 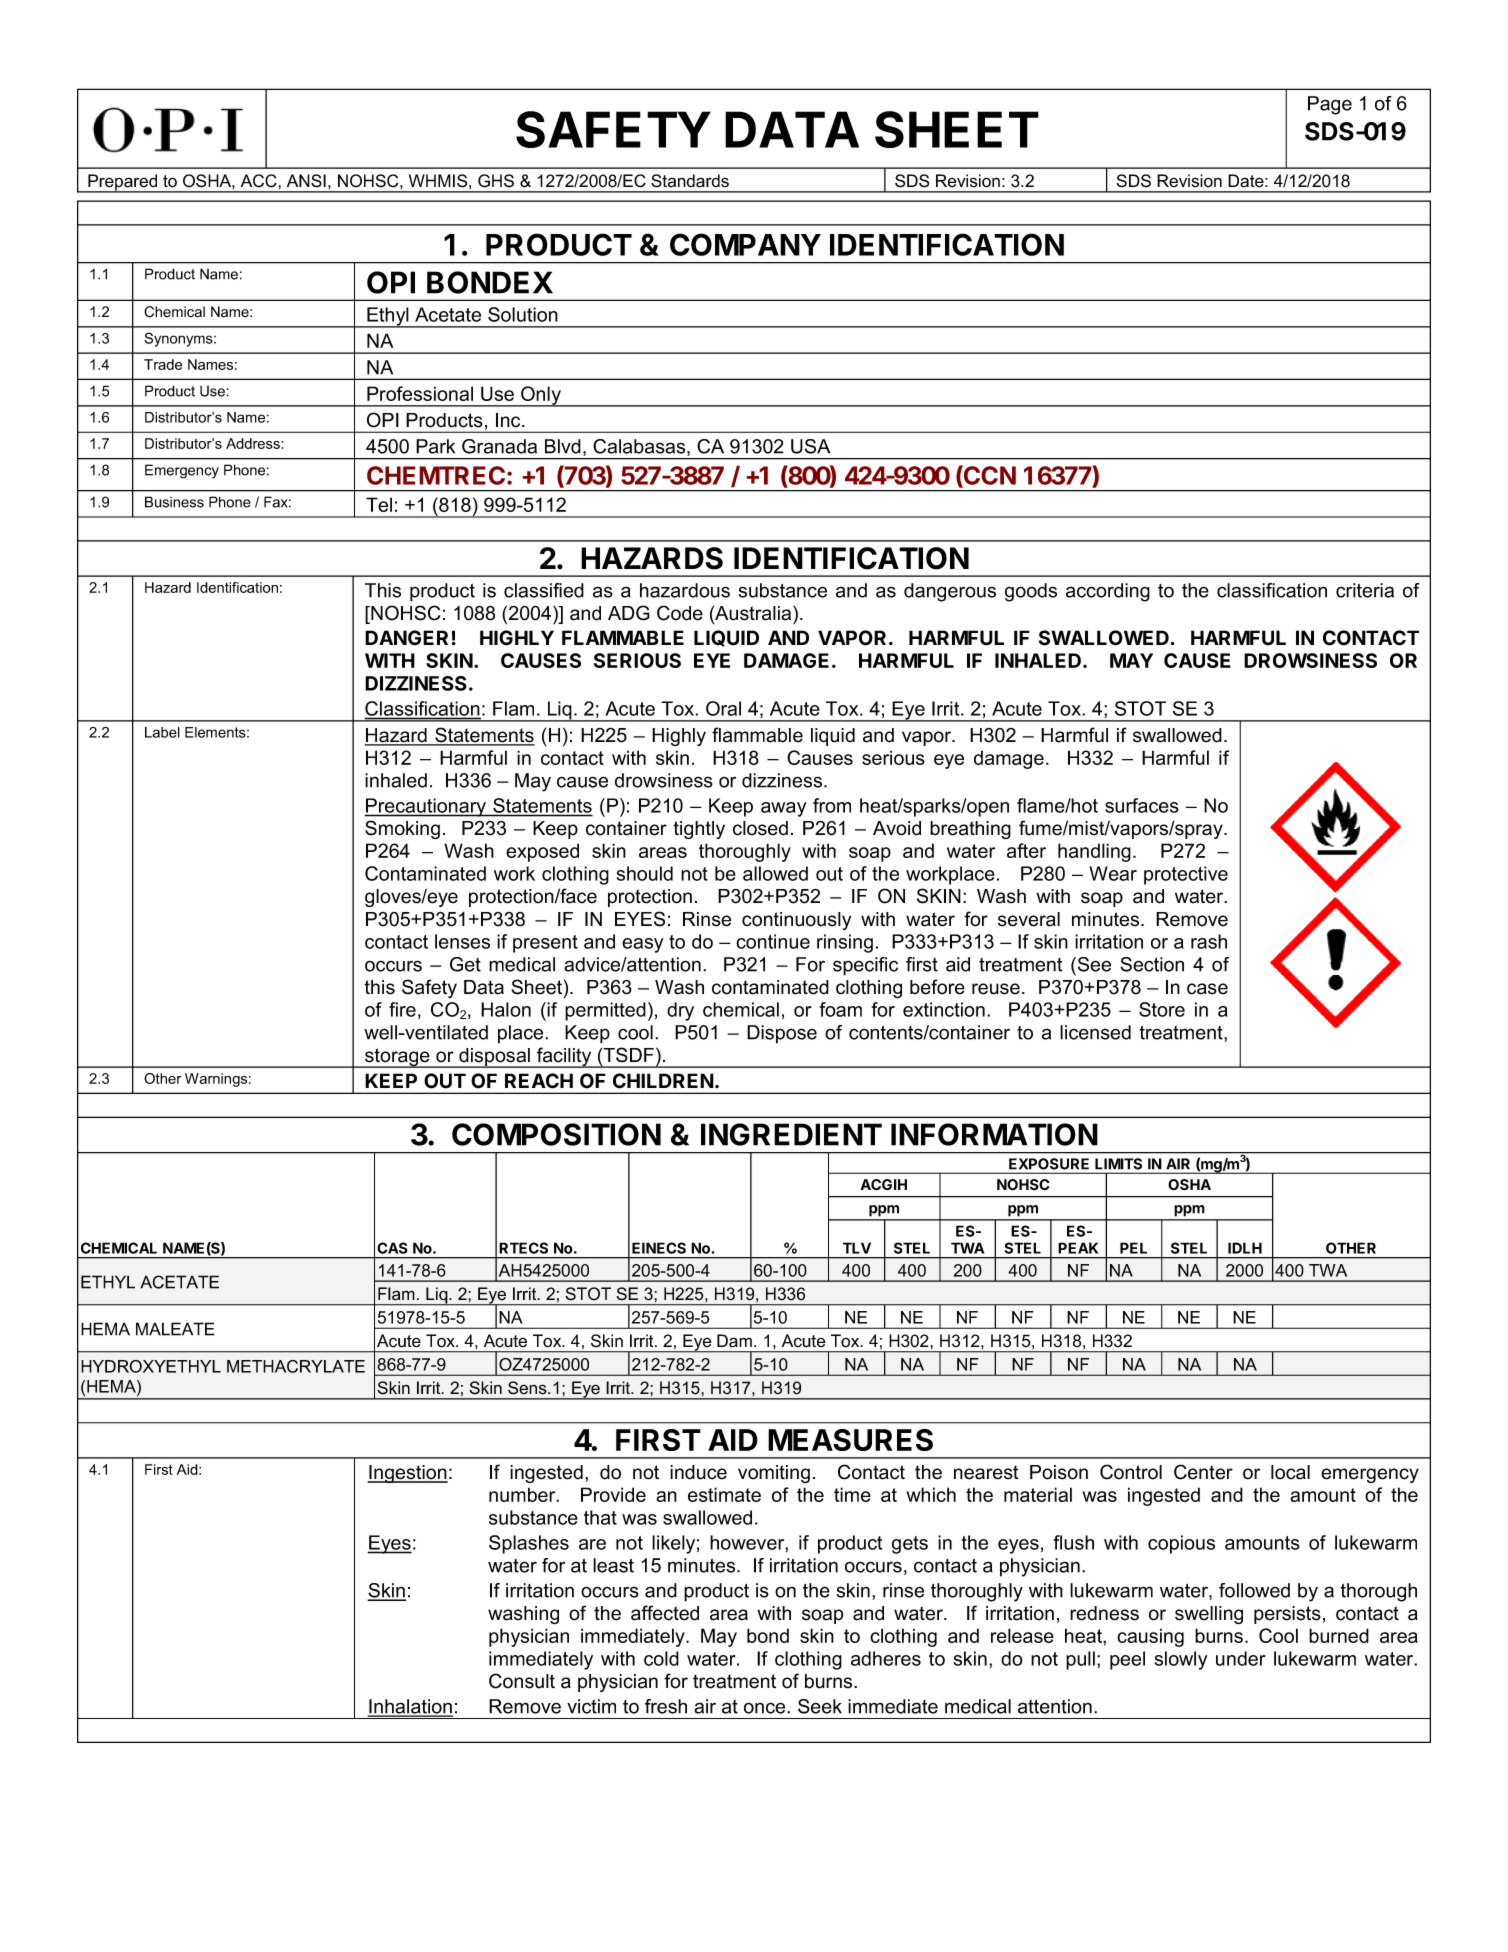 What do you see at coordinates (410, 1707) in the image?
I see `Inhalation` at bounding box center [410, 1707].
